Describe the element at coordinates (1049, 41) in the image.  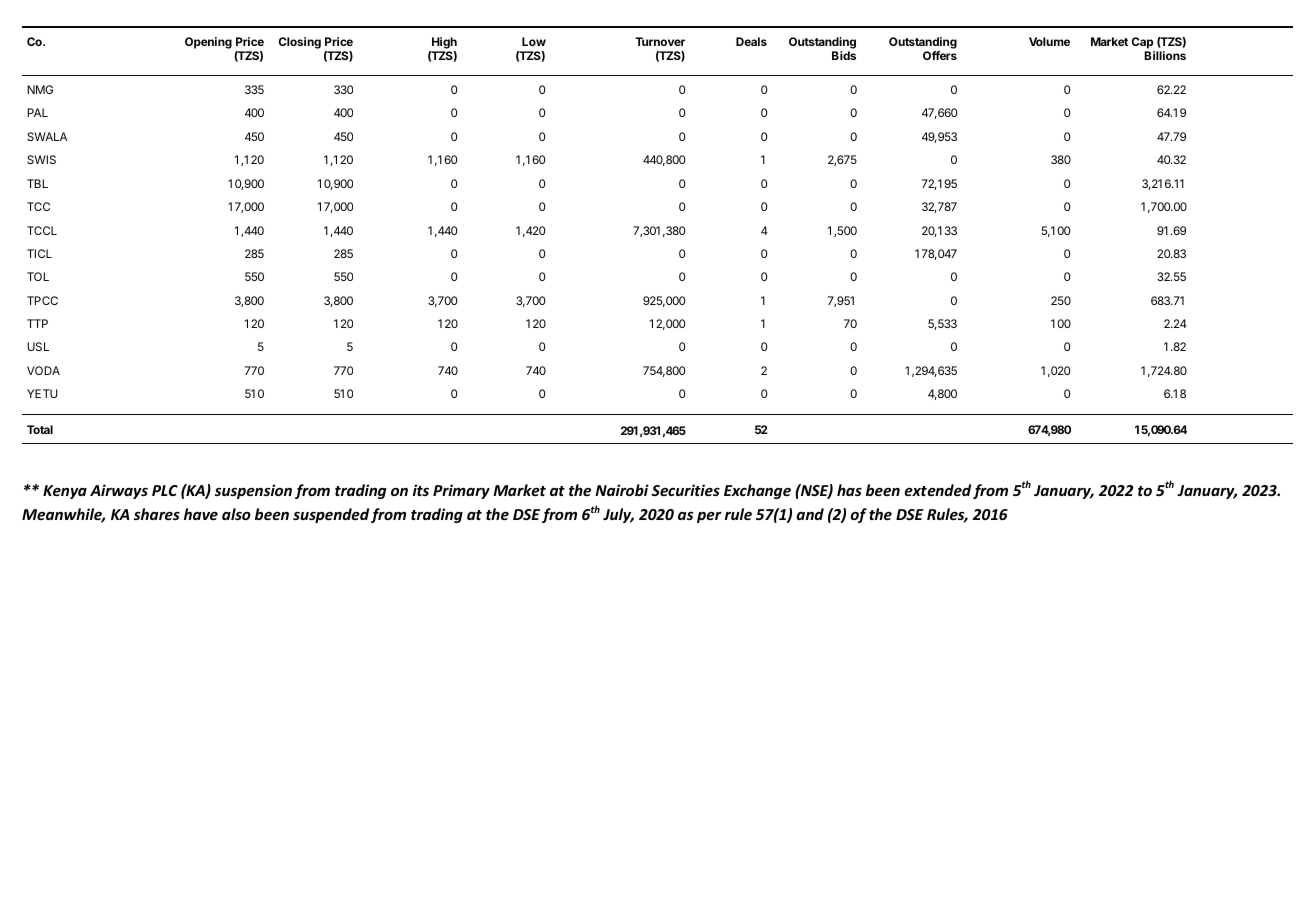
I see `Volume` at that location.
